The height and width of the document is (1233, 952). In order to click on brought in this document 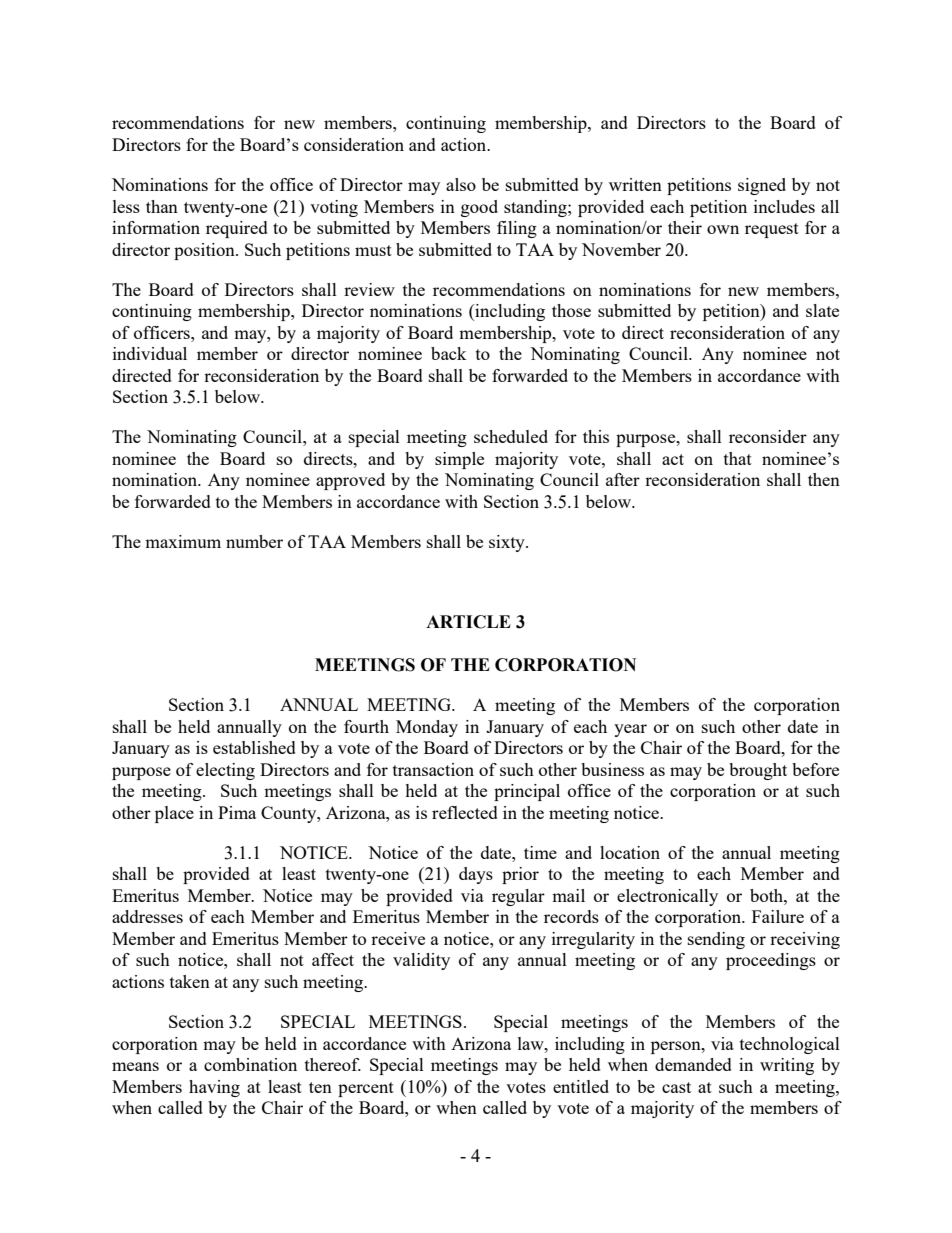, I will do `click(758, 771)`.
